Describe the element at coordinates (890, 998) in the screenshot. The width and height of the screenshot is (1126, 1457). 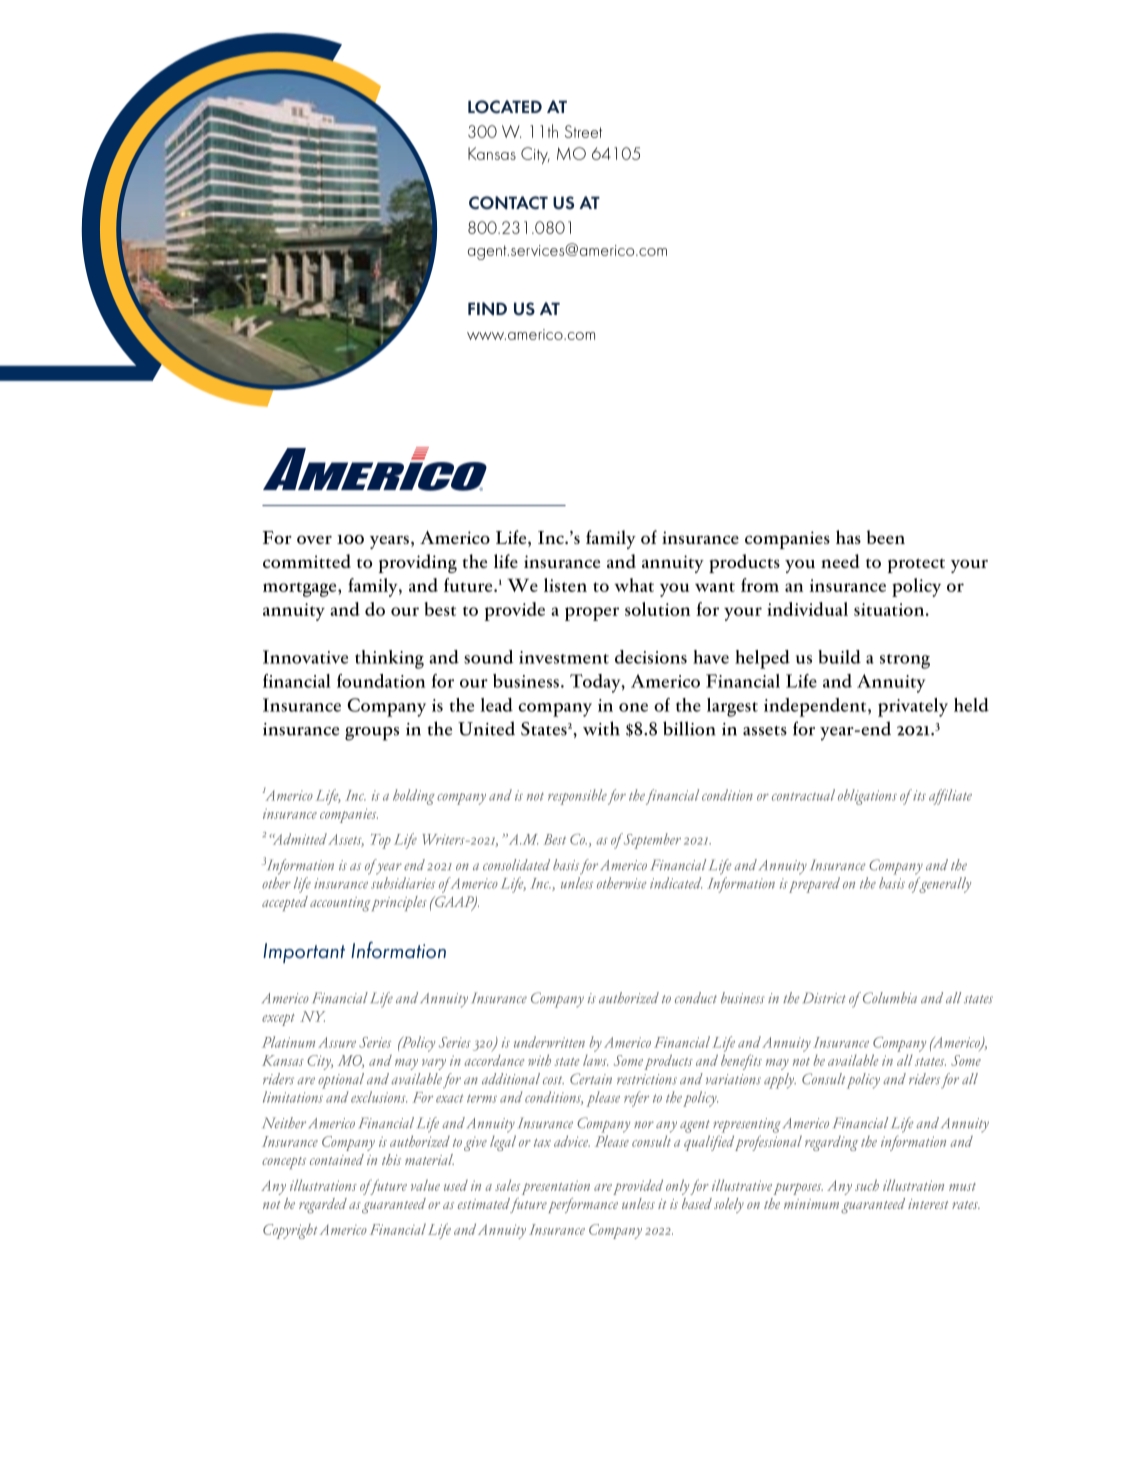
I see `Columbia` at that location.
